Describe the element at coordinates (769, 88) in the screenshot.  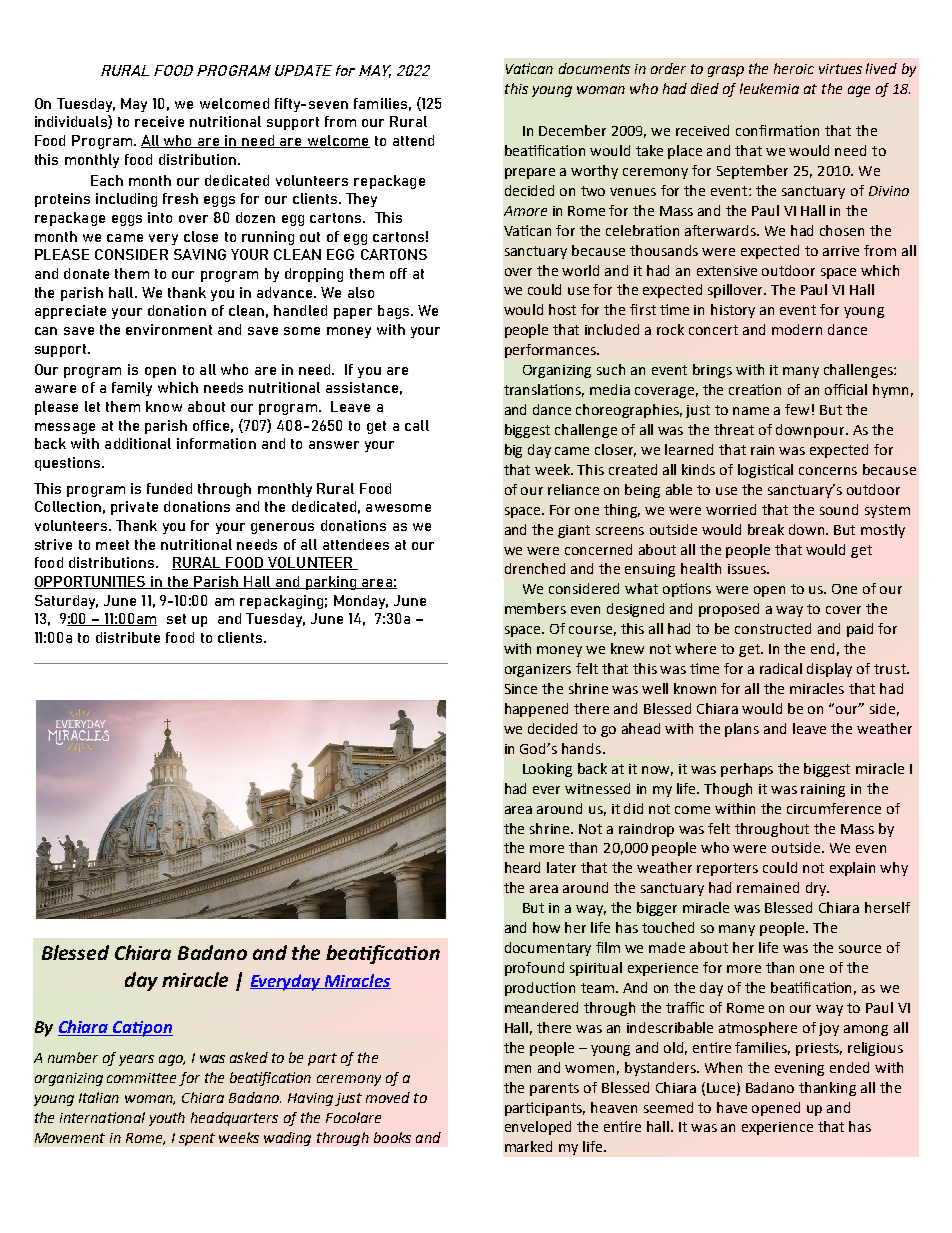
I see `leukemia` at that location.
